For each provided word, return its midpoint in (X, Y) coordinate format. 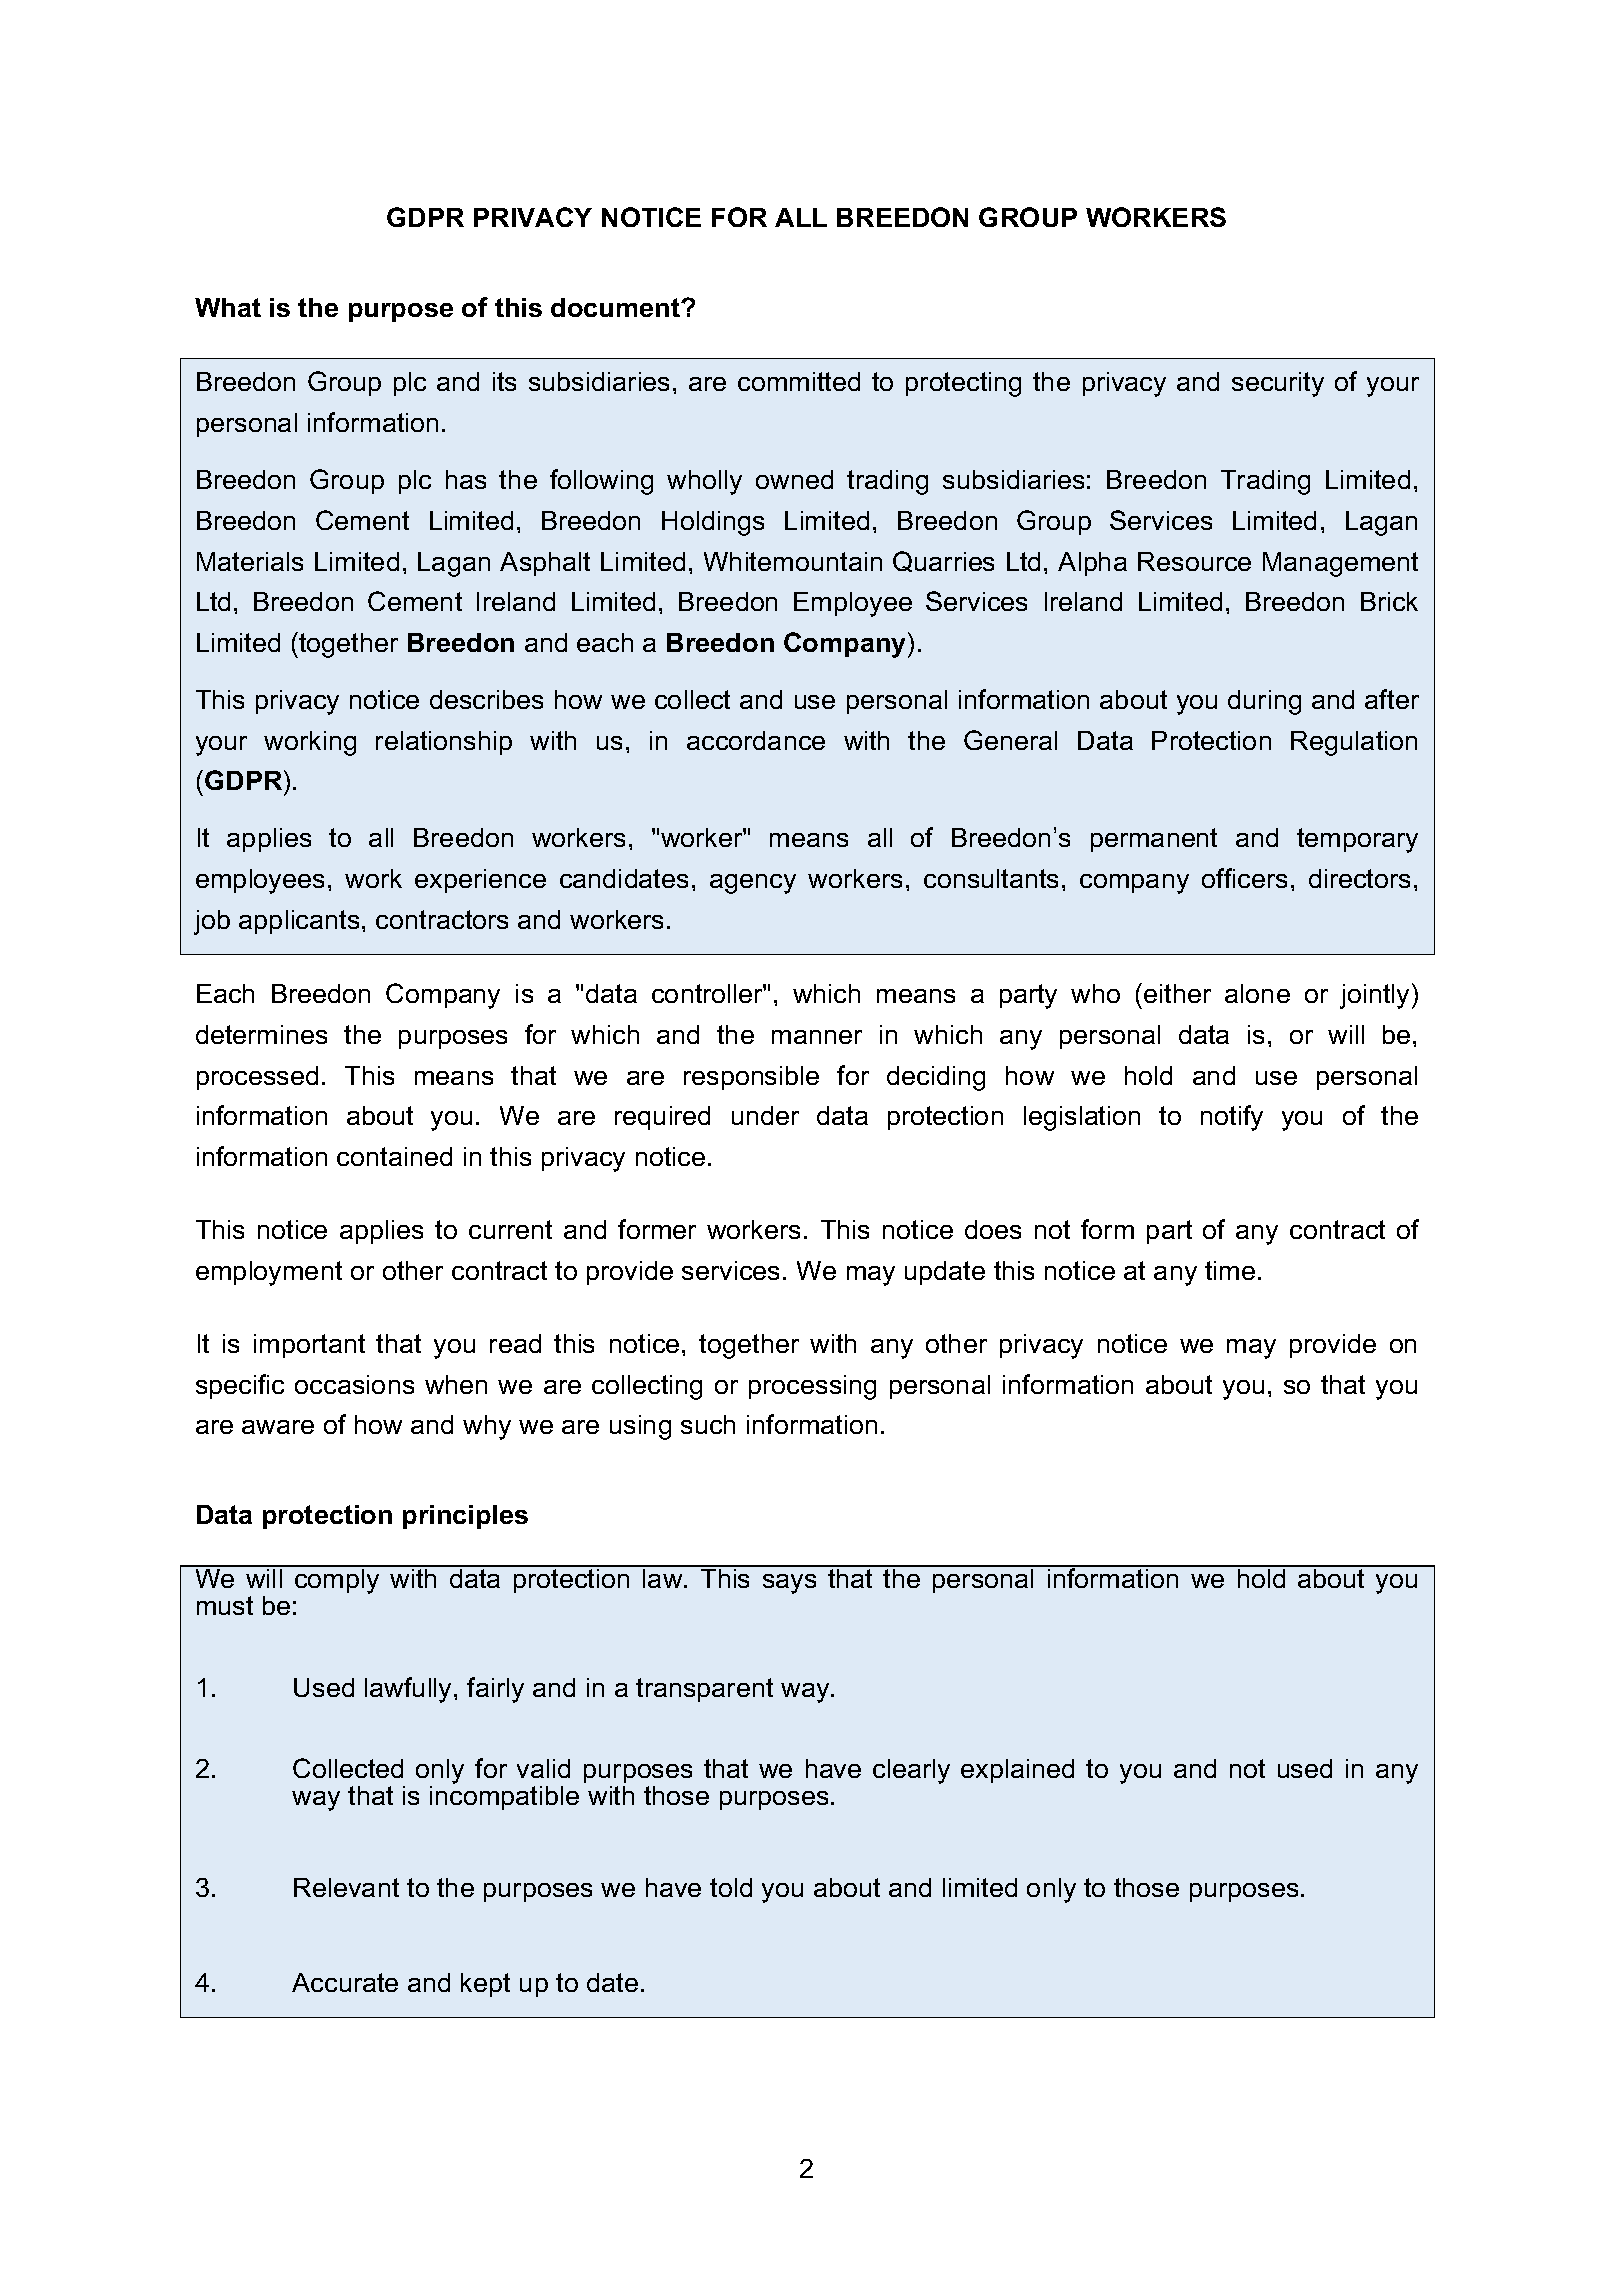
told (731, 1887)
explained (1017, 1771)
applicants (299, 922)
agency (753, 884)
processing (812, 1387)
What (228, 307)
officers (1244, 878)
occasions (354, 1384)
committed (799, 381)
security (1278, 384)
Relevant (346, 1887)
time (1230, 1270)
